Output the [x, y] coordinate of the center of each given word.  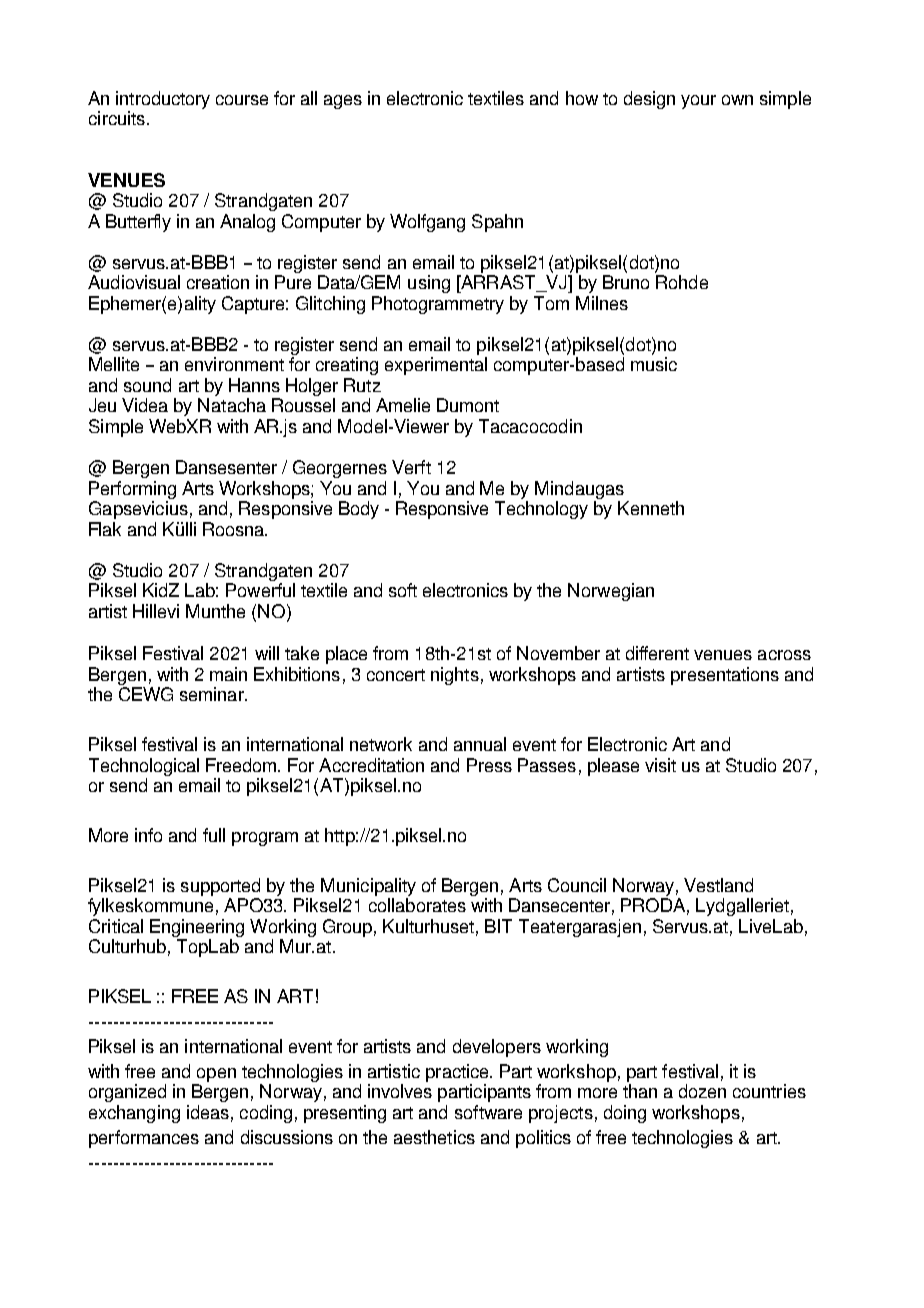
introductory [163, 100]
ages [343, 102]
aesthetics [434, 1137]
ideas [208, 1112]
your [698, 102]
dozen [702, 1091]
